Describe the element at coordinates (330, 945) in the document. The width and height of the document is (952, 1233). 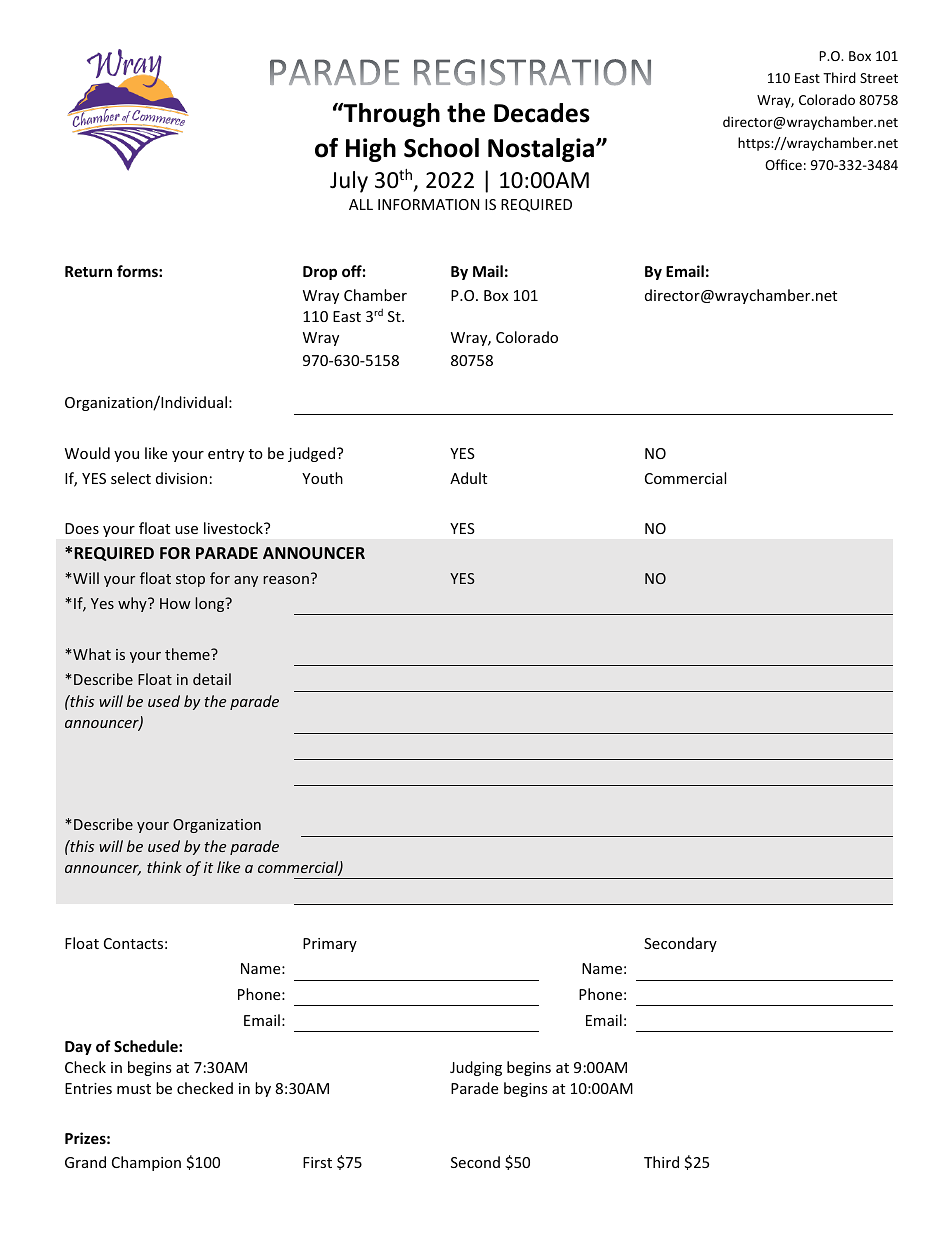
I see `Primary` at that location.
